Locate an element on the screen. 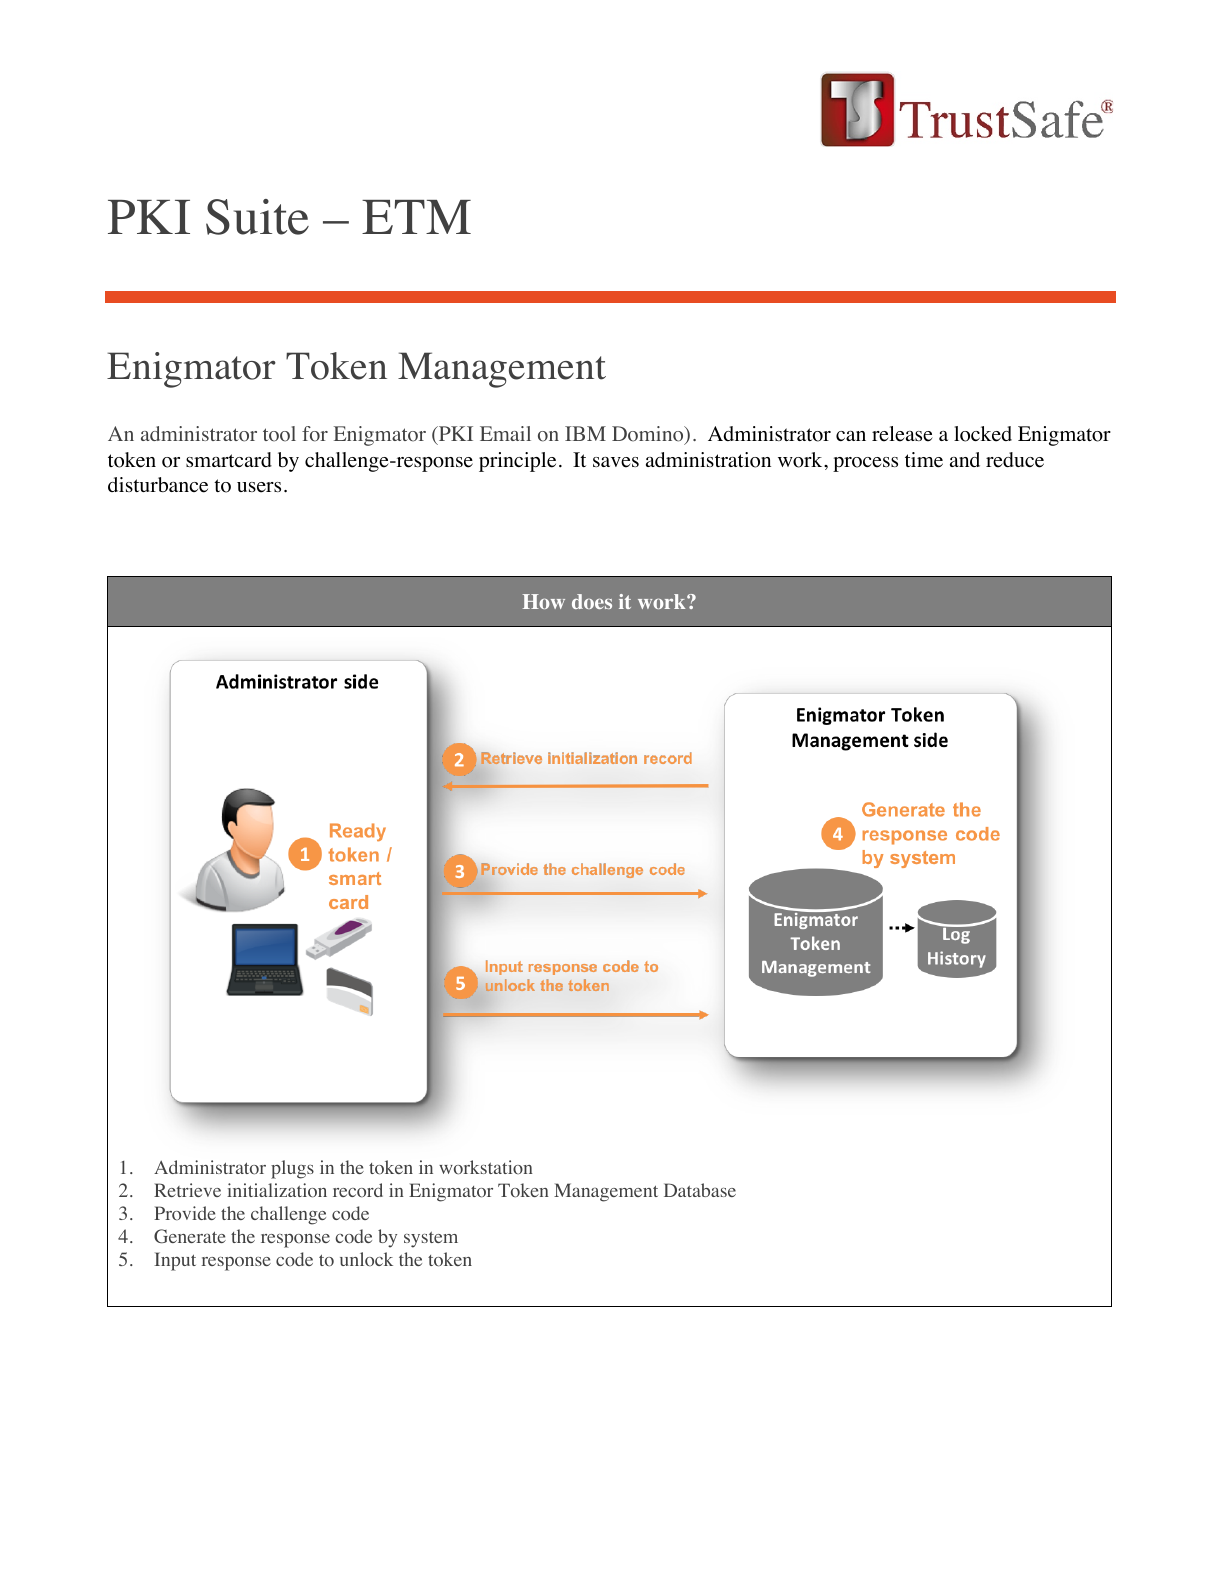  does is located at coordinates (592, 601).
